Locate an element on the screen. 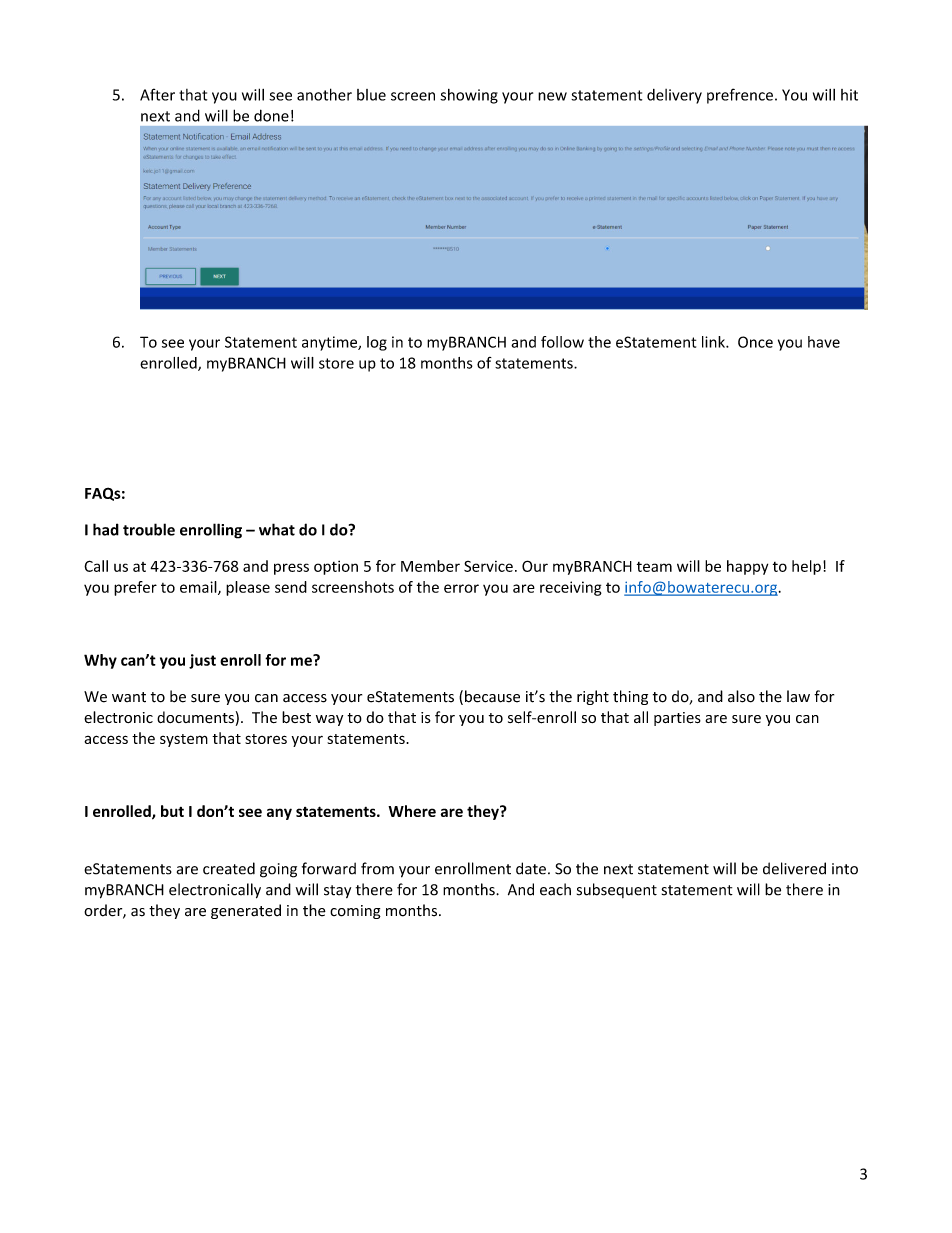 The image size is (952, 1233). After is located at coordinates (157, 94).
